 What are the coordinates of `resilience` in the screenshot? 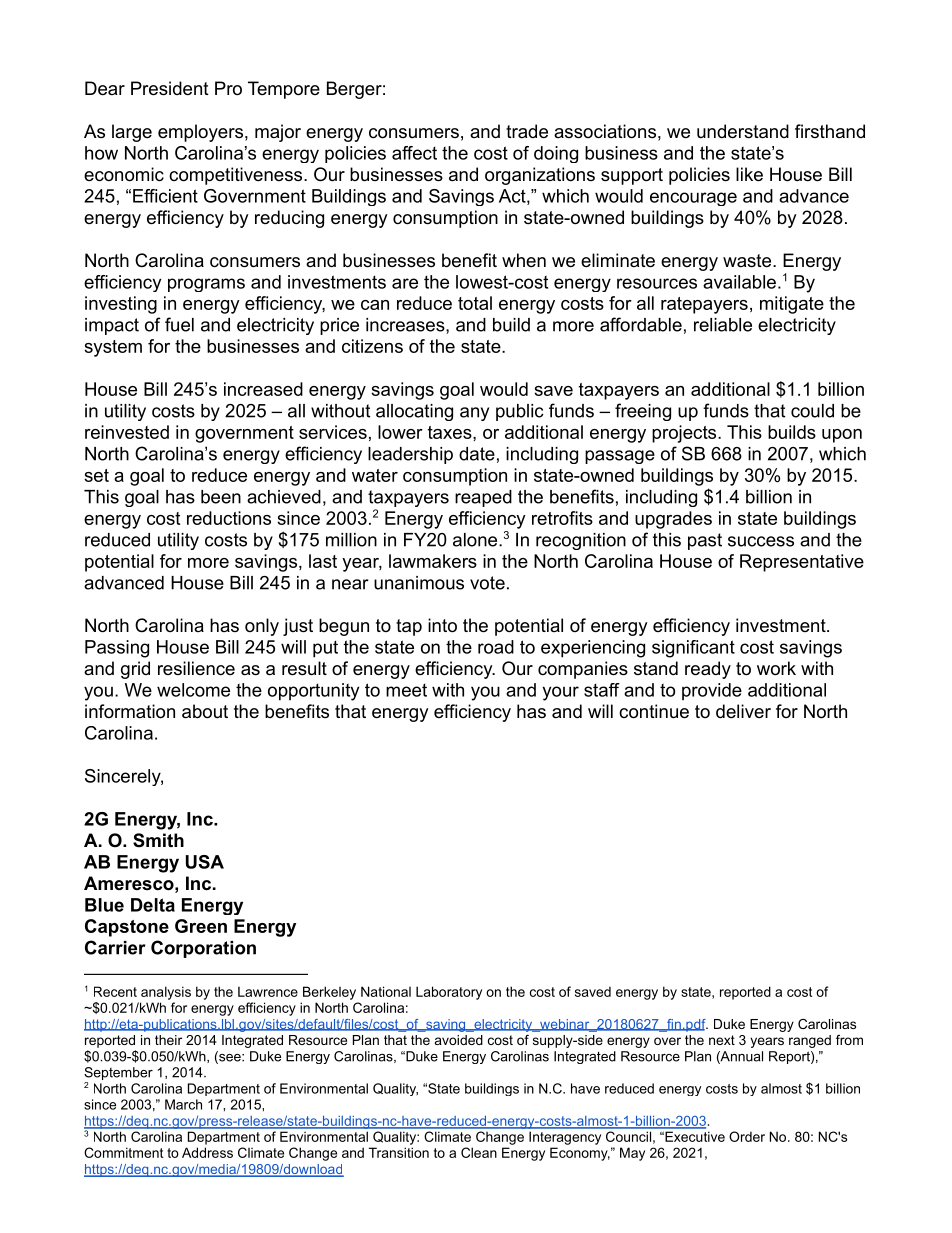 It's located at (196, 668).
